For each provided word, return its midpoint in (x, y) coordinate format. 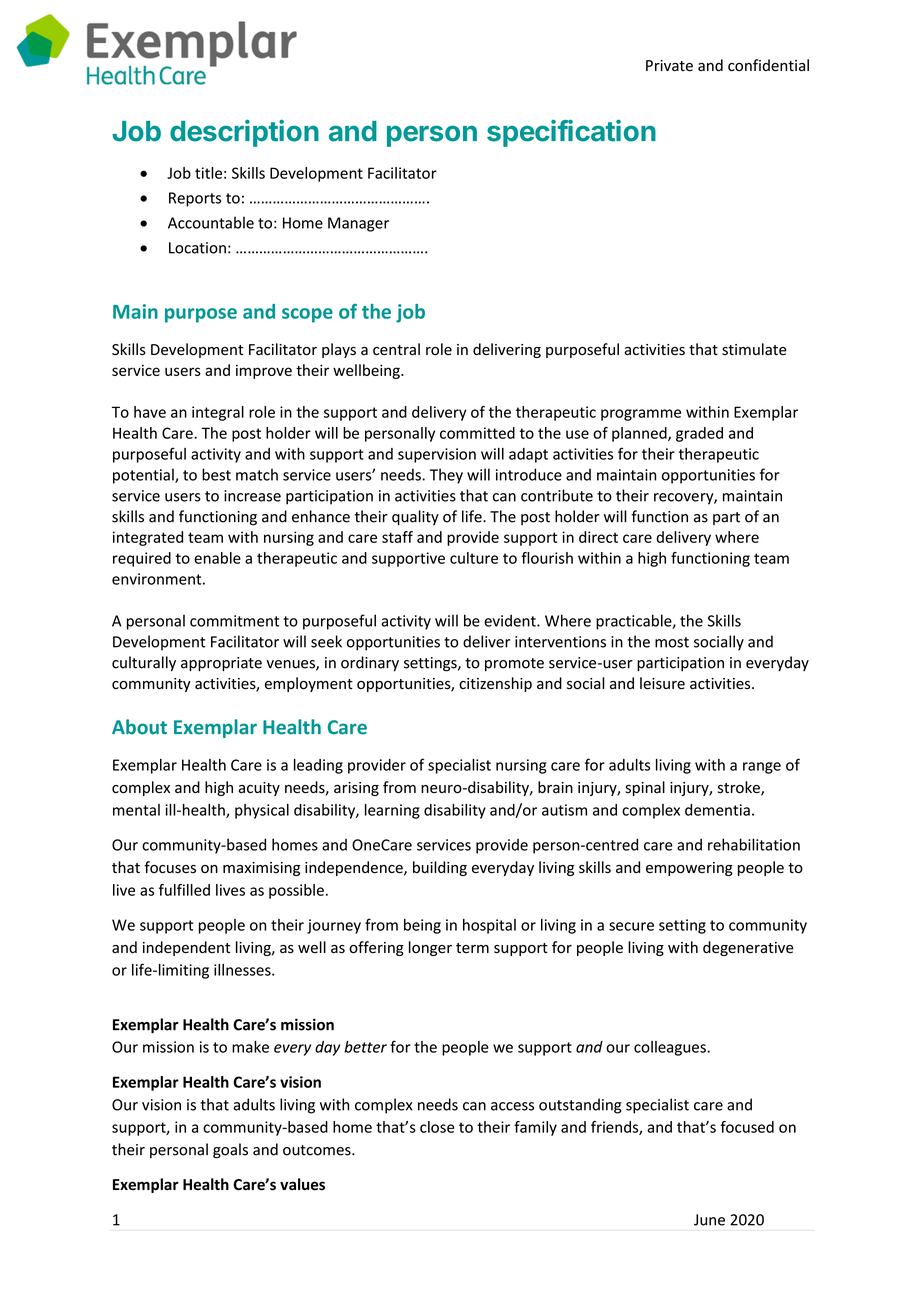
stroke (740, 788)
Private (669, 66)
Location (197, 248)
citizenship (495, 684)
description (244, 133)
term (472, 948)
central (396, 349)
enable (217, 558)
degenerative (748, 948)
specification (571, 133)
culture (474, 558)
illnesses (243, 970)
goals (230, 1151)
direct (598, 537)
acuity (259, 789)
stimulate (754, 349)
